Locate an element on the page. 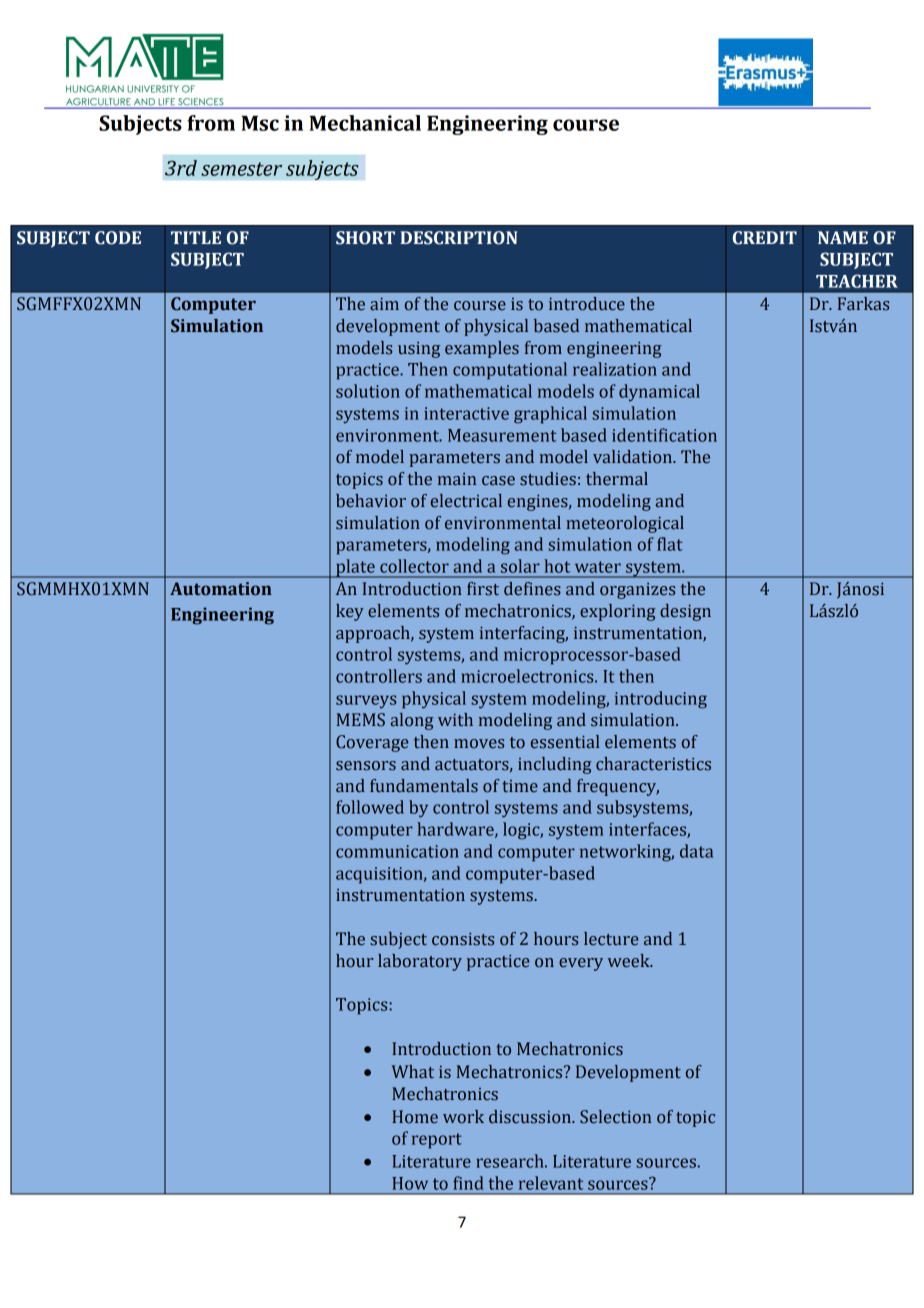 The height and width of the page is (1308, 924). solar is located at coordinates (520, 566).
